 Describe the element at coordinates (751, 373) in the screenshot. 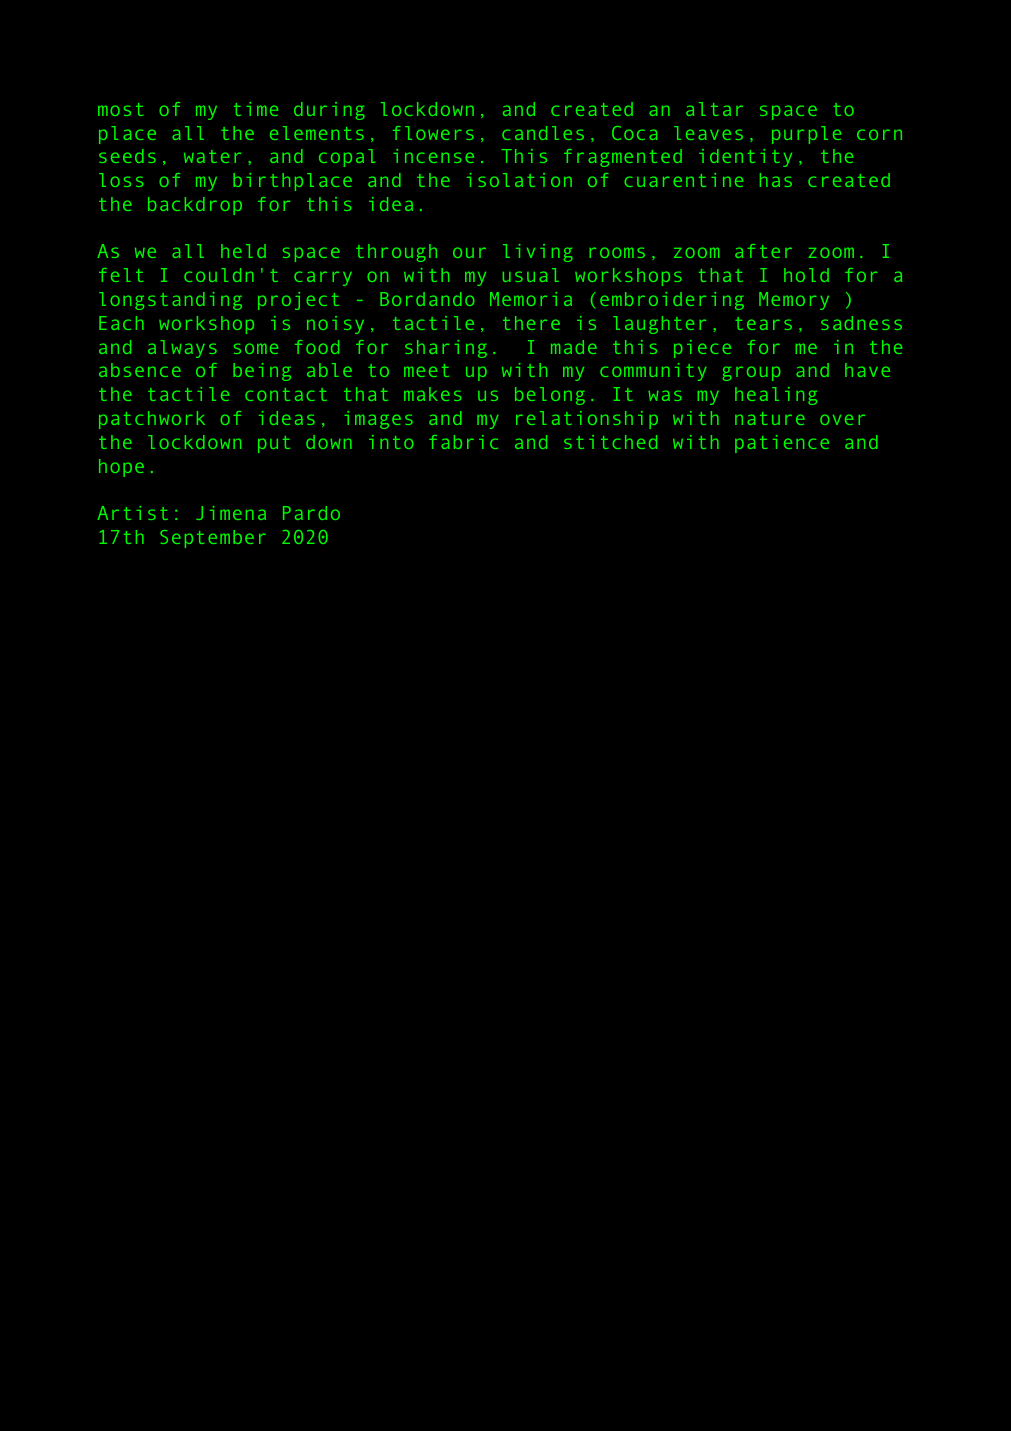

I see `group` at that location.
